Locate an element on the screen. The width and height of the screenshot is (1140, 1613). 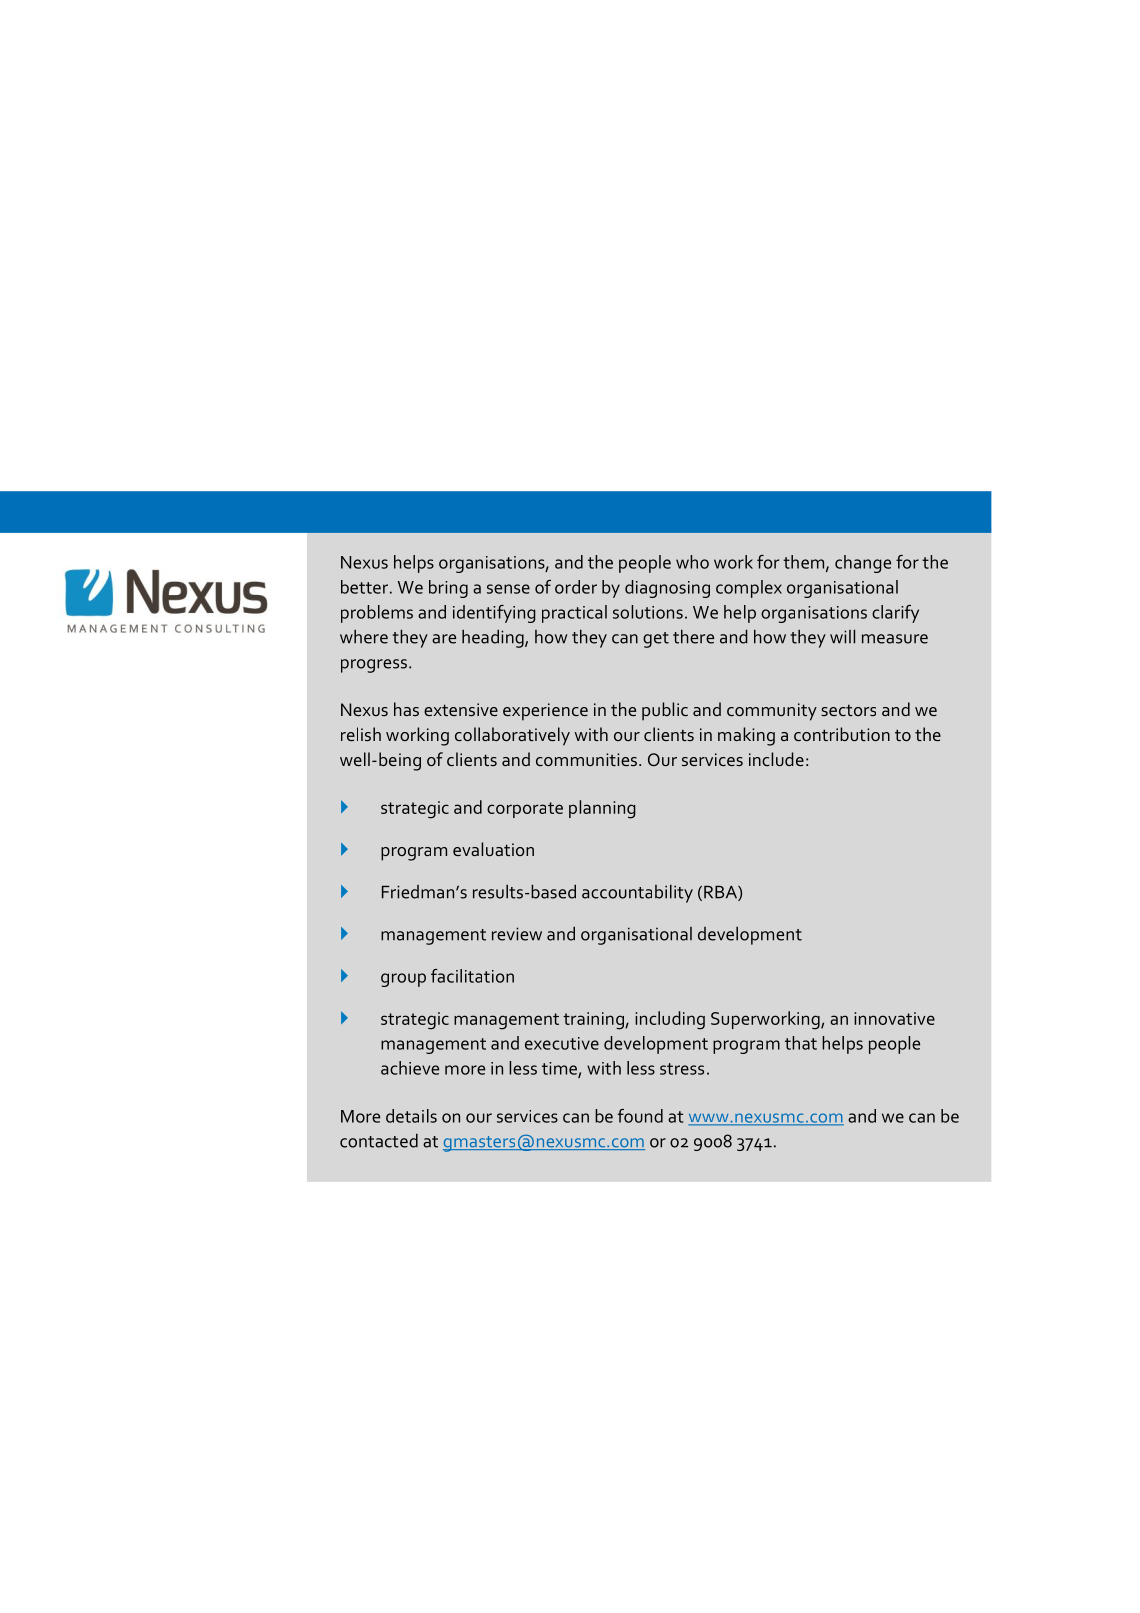
change is located at coordinates (863, 564).
